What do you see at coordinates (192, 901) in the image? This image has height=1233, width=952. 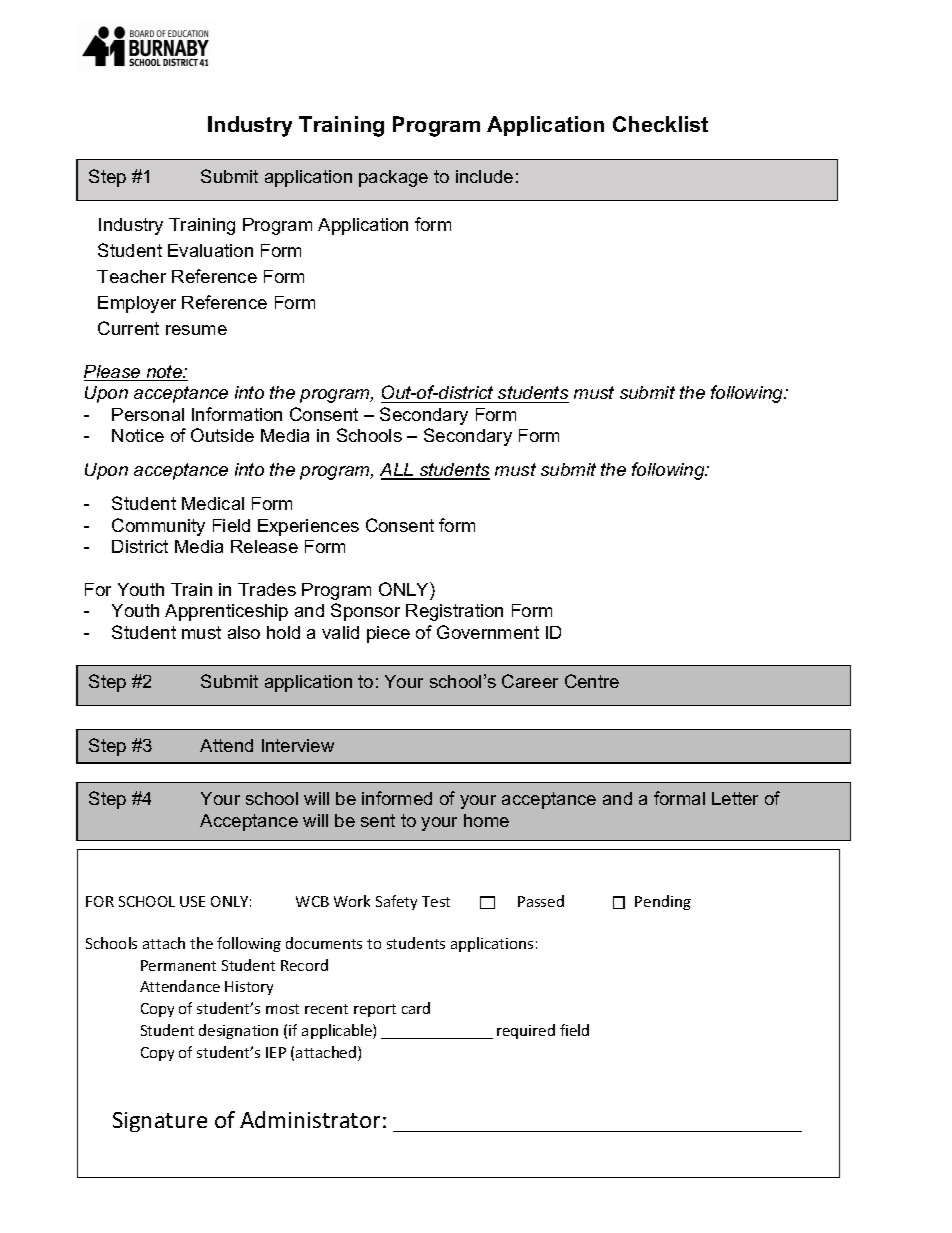 I see `USE` at bounding box center [192, 901].
